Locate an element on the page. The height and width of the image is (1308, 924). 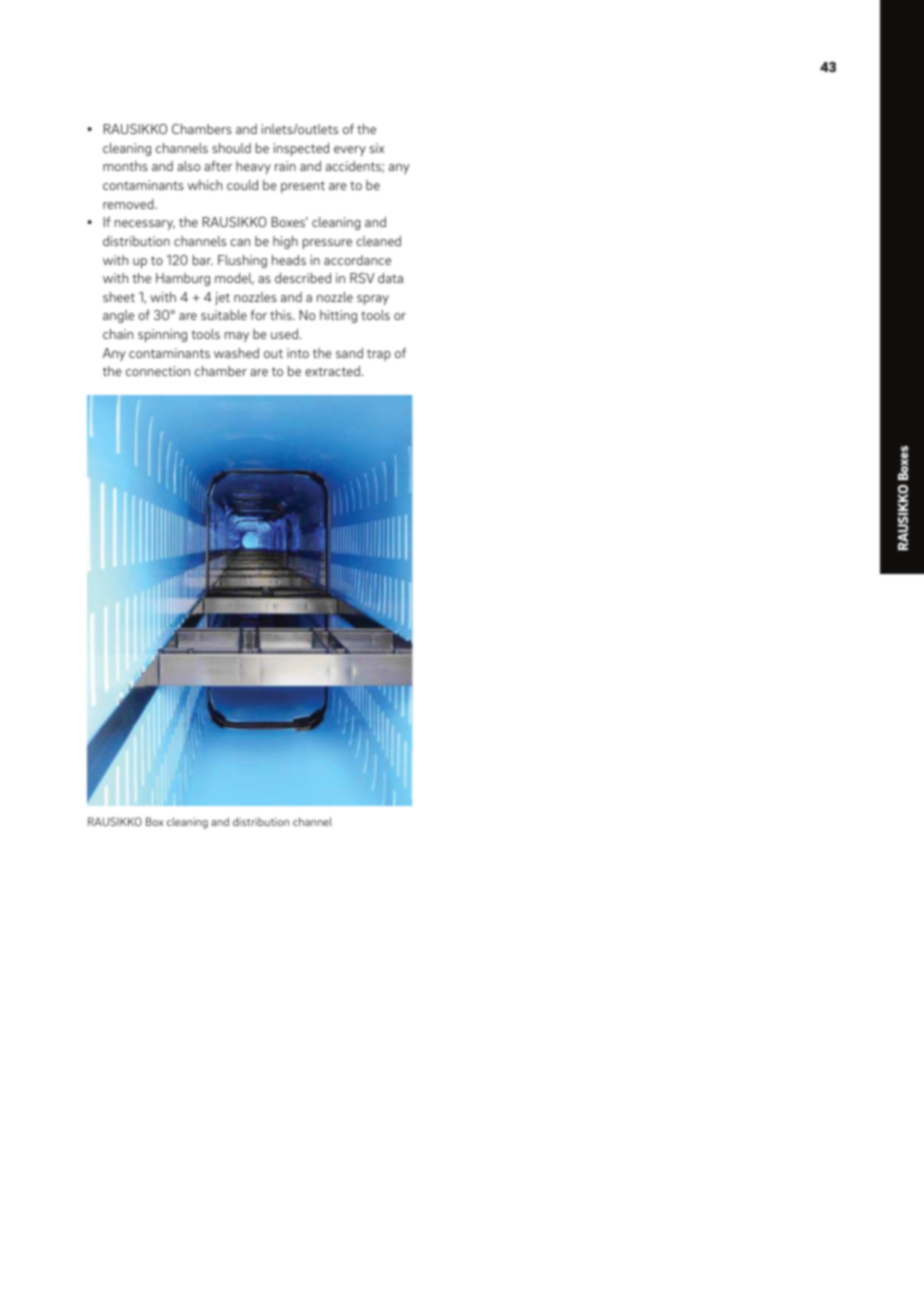
cleaned is located at coordinates (378, 241).
